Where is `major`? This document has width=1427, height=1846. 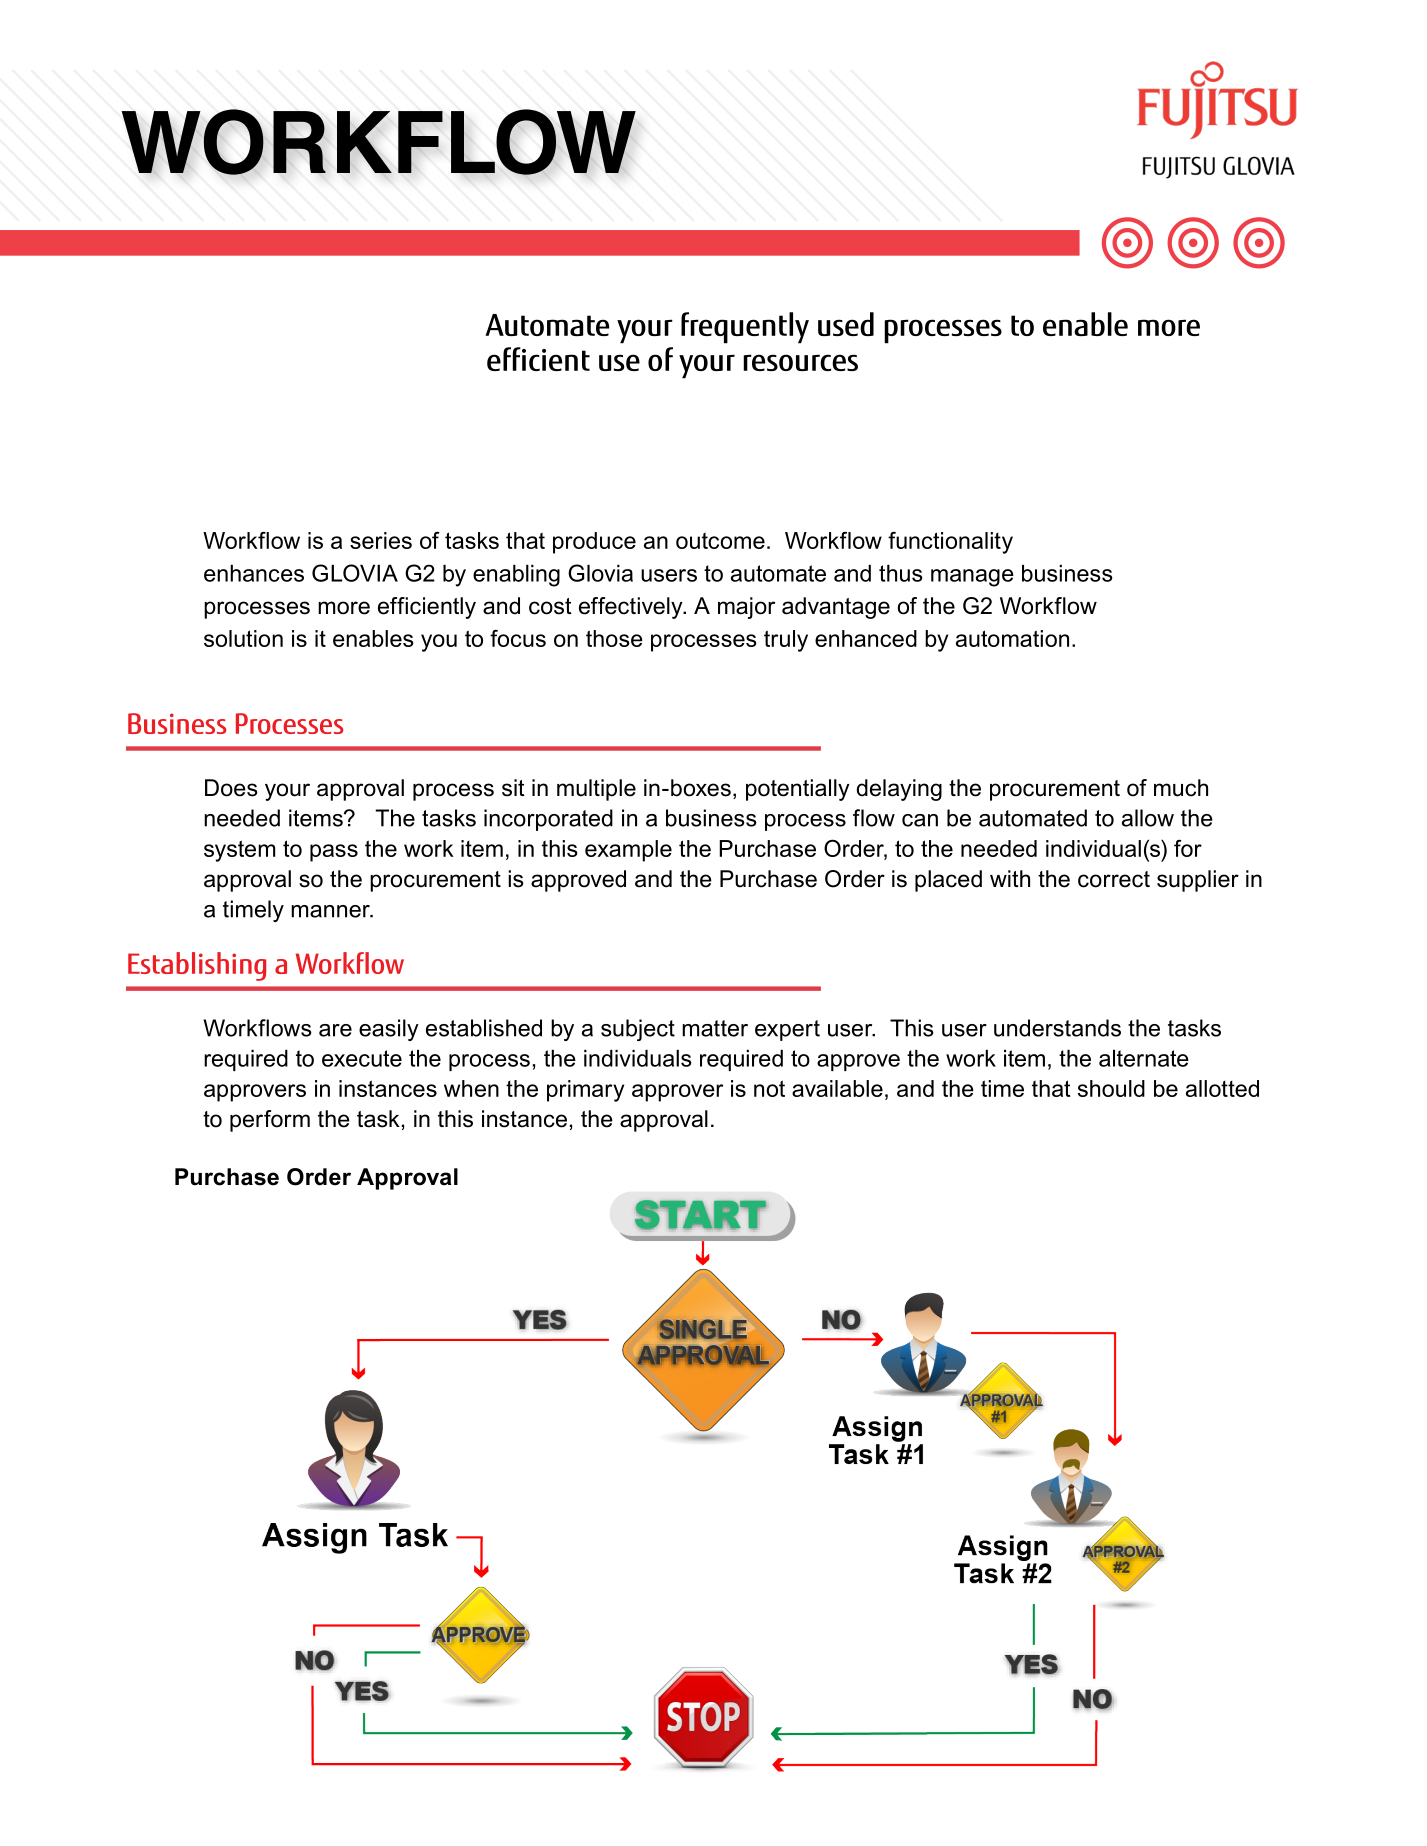
major is located at coordinates (746, 608).
